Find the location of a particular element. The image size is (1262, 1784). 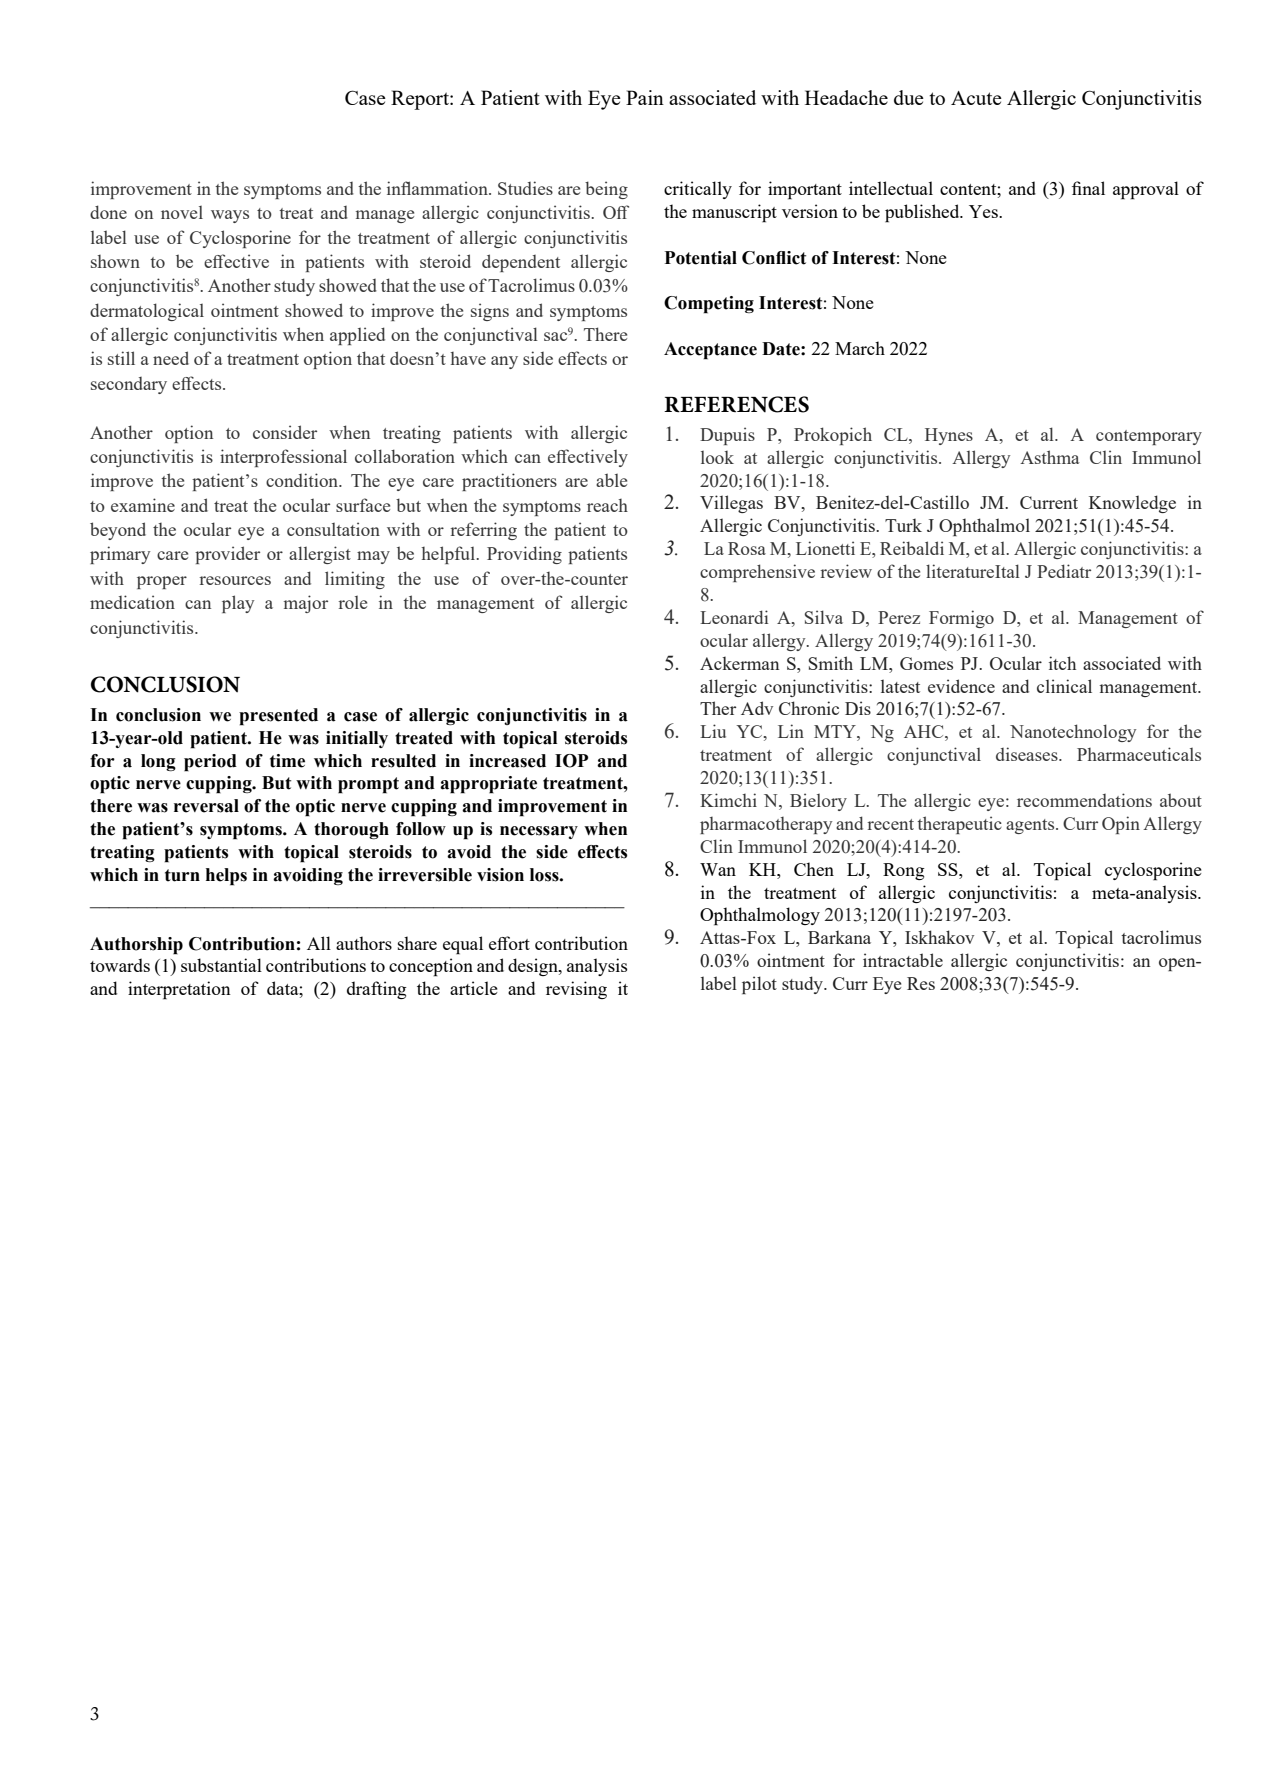

Acute is located at coordinates (976, 98).
